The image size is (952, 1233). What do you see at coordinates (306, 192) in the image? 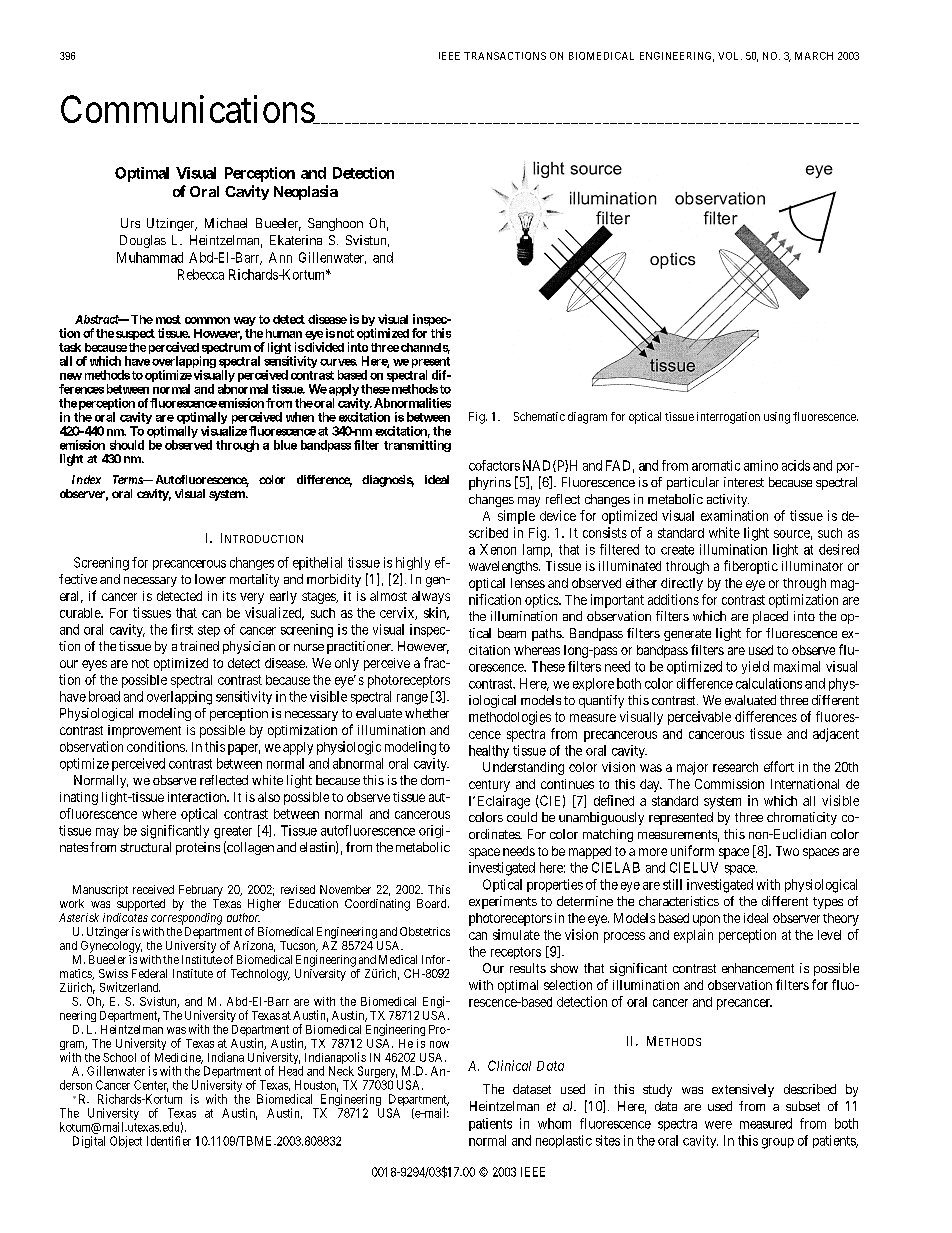
I see `Neoplasia` at bounding box center [306, 192].
